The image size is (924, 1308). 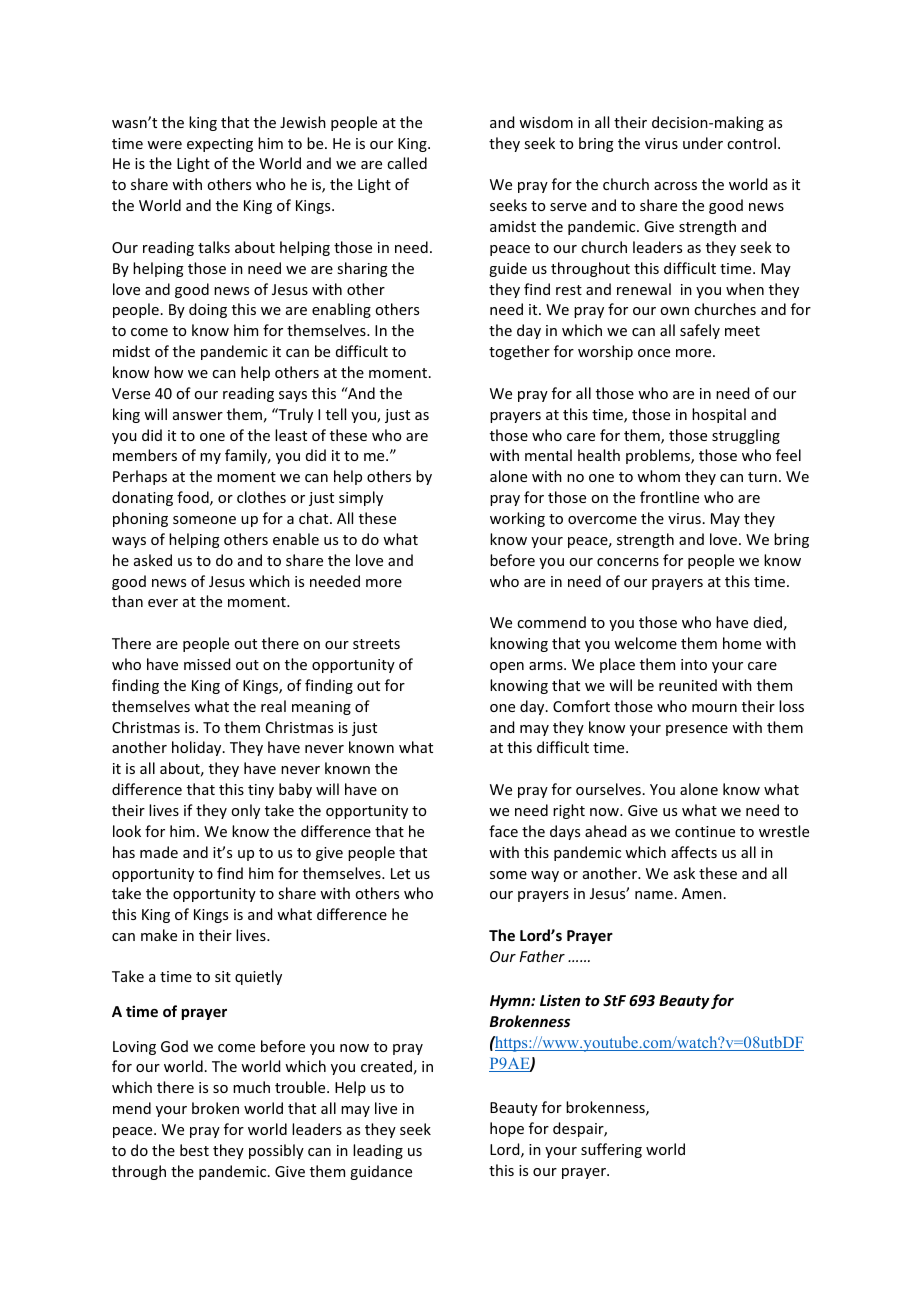 What do you see at coordinates (694, 664) in the page?
I see `into` at bounding box center [694, 664].
